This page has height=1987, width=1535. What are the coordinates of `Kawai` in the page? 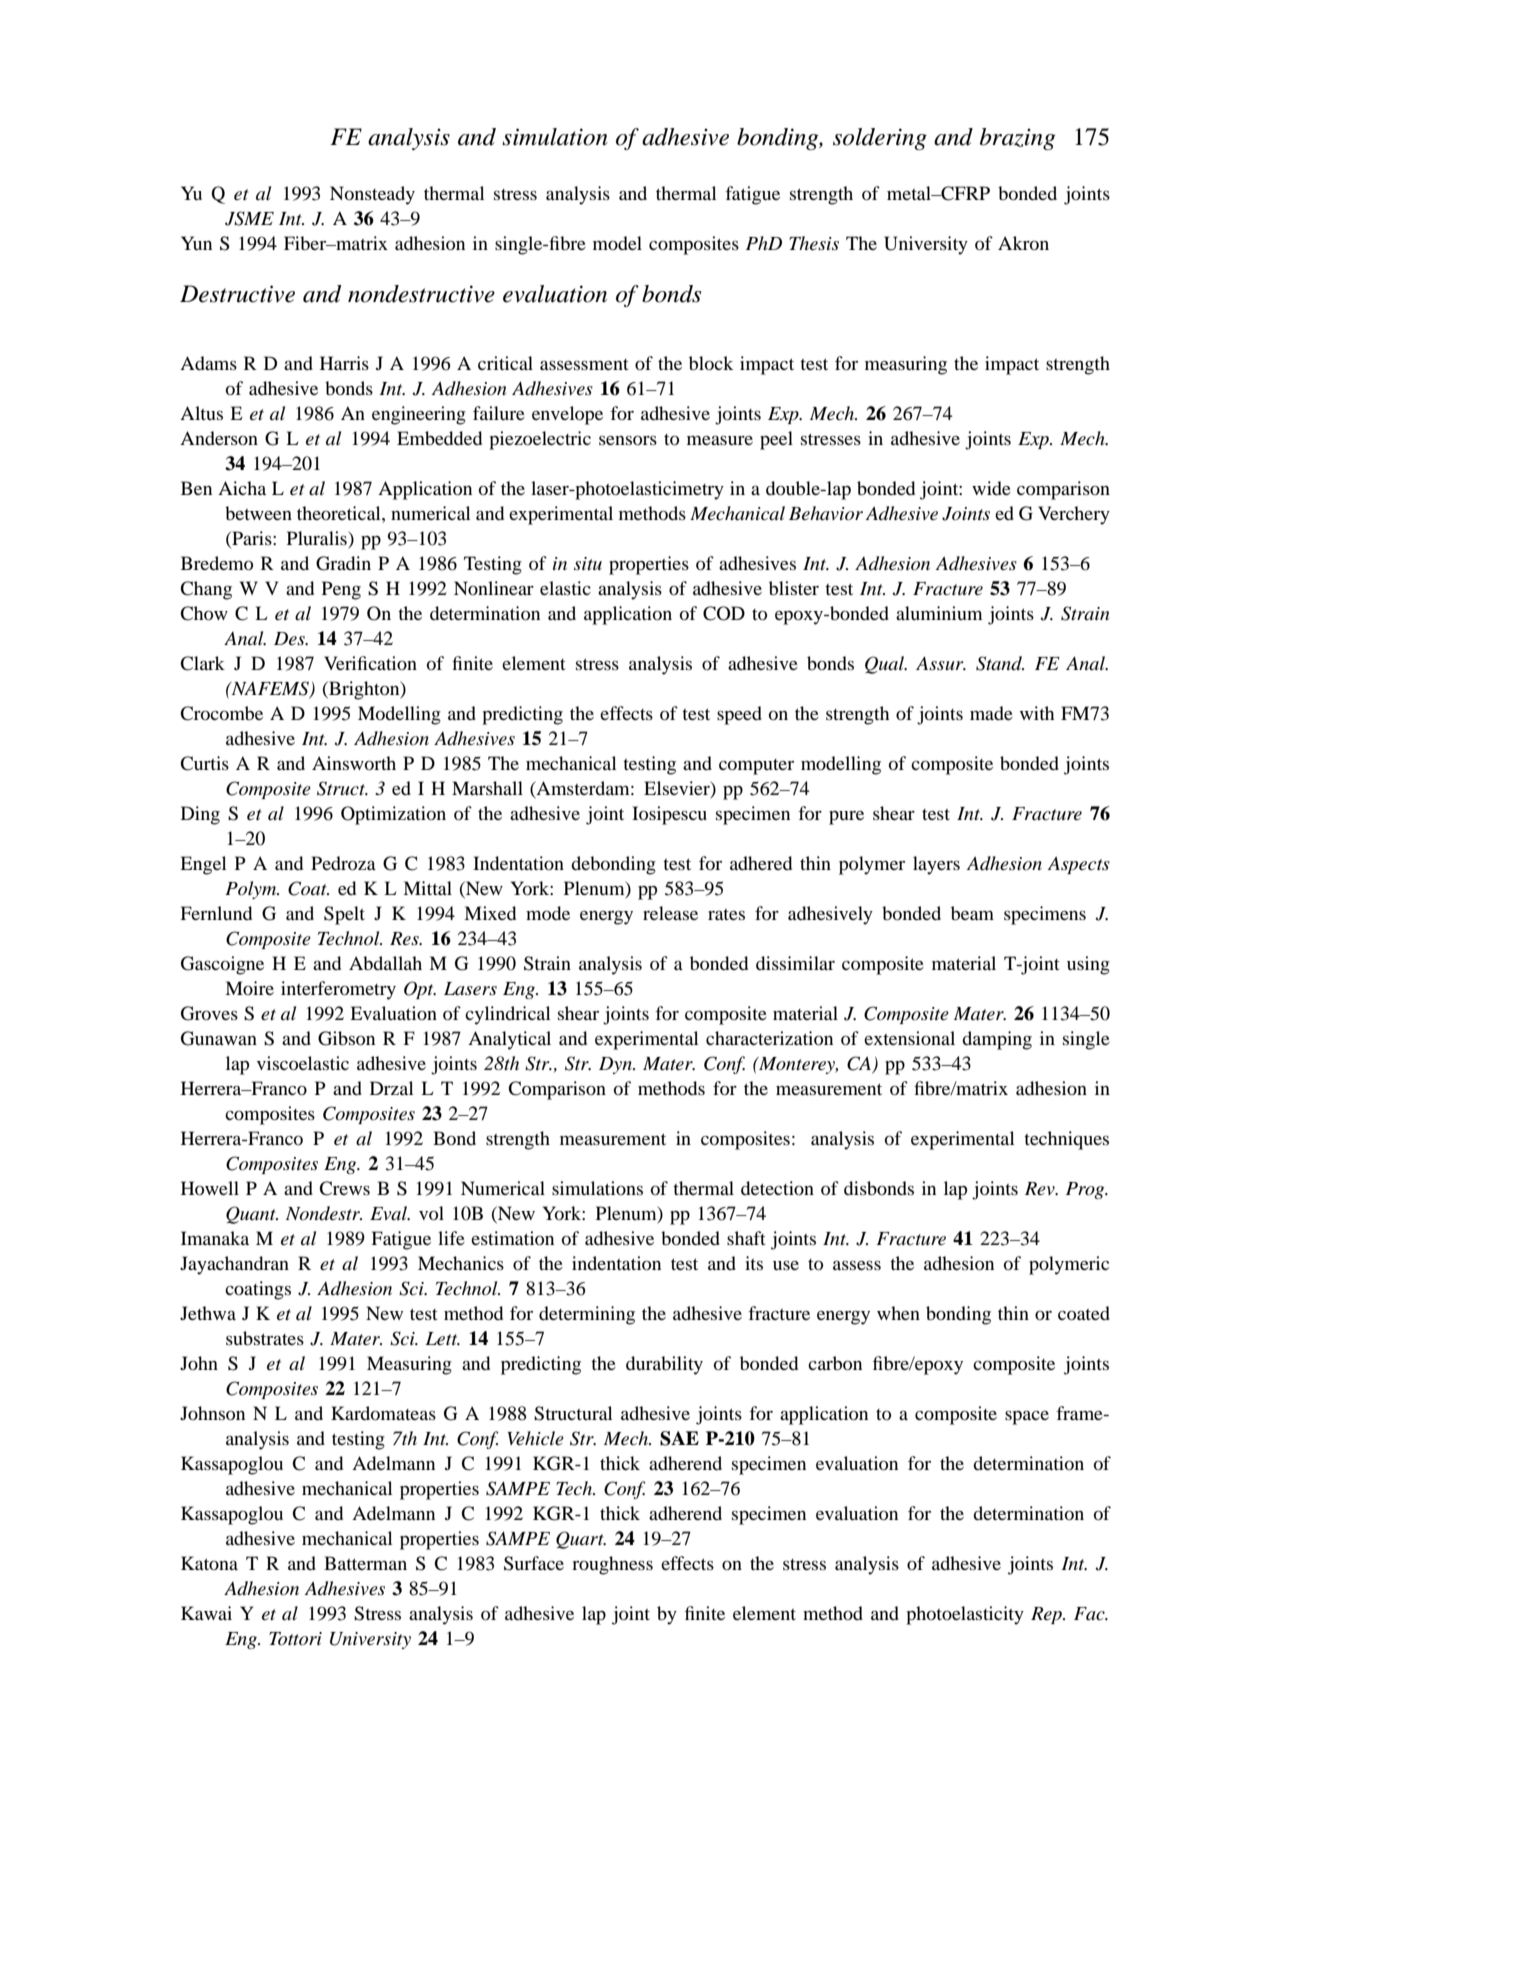 It's located at (206, 1613).
